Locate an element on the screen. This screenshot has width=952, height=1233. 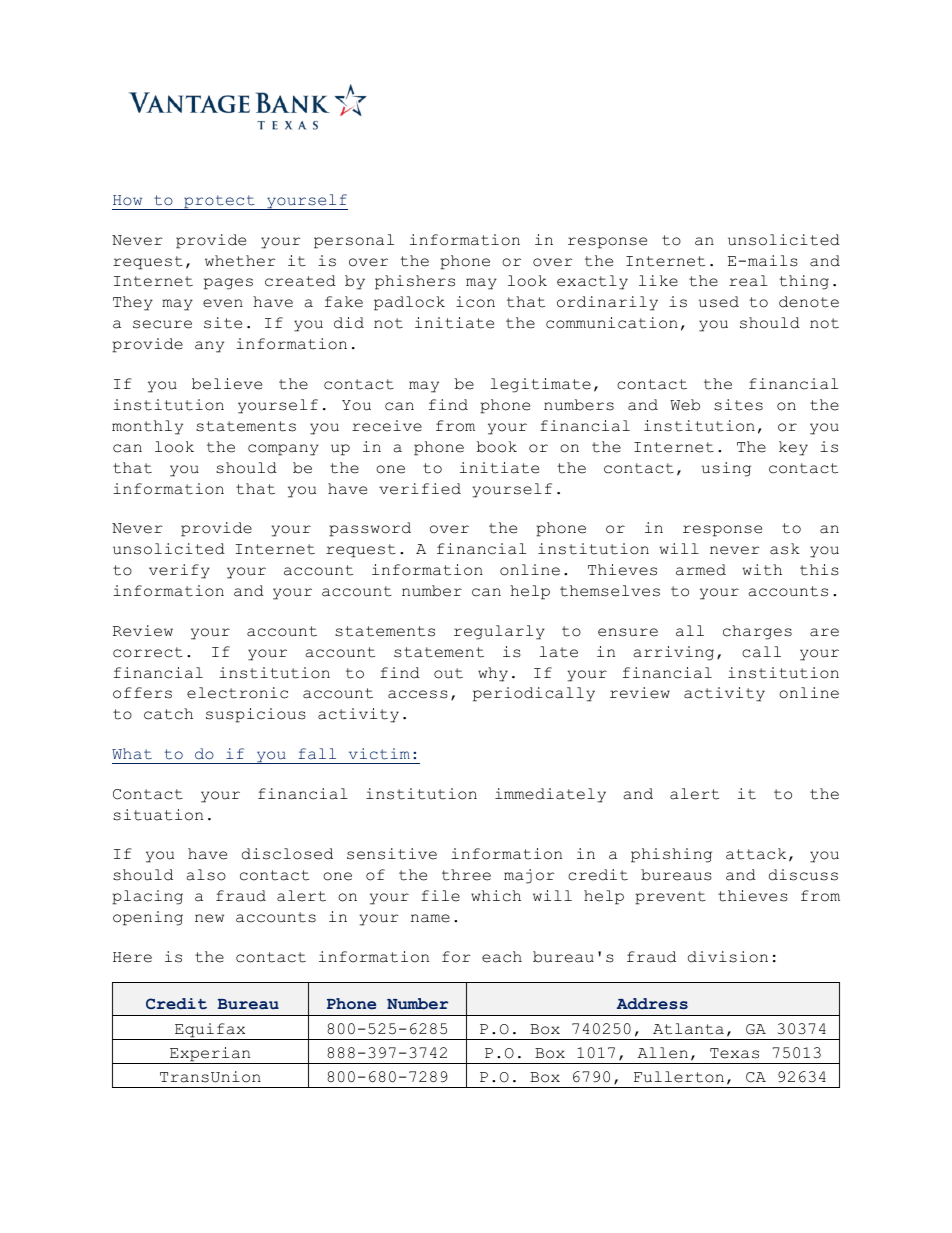
Experian is located at coordinates (210, 1055).
